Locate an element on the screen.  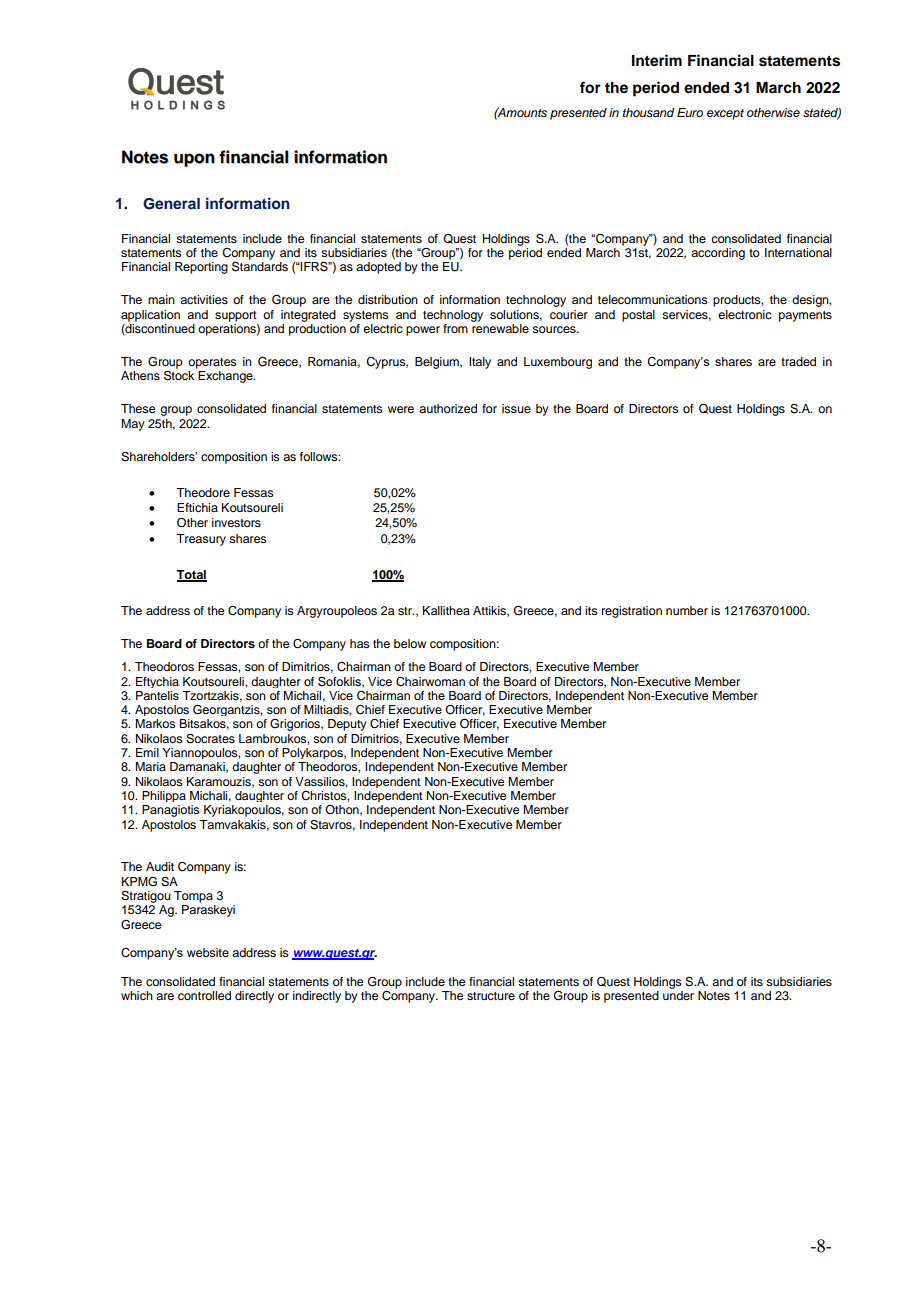
except is located at coordinates (725, 114).
